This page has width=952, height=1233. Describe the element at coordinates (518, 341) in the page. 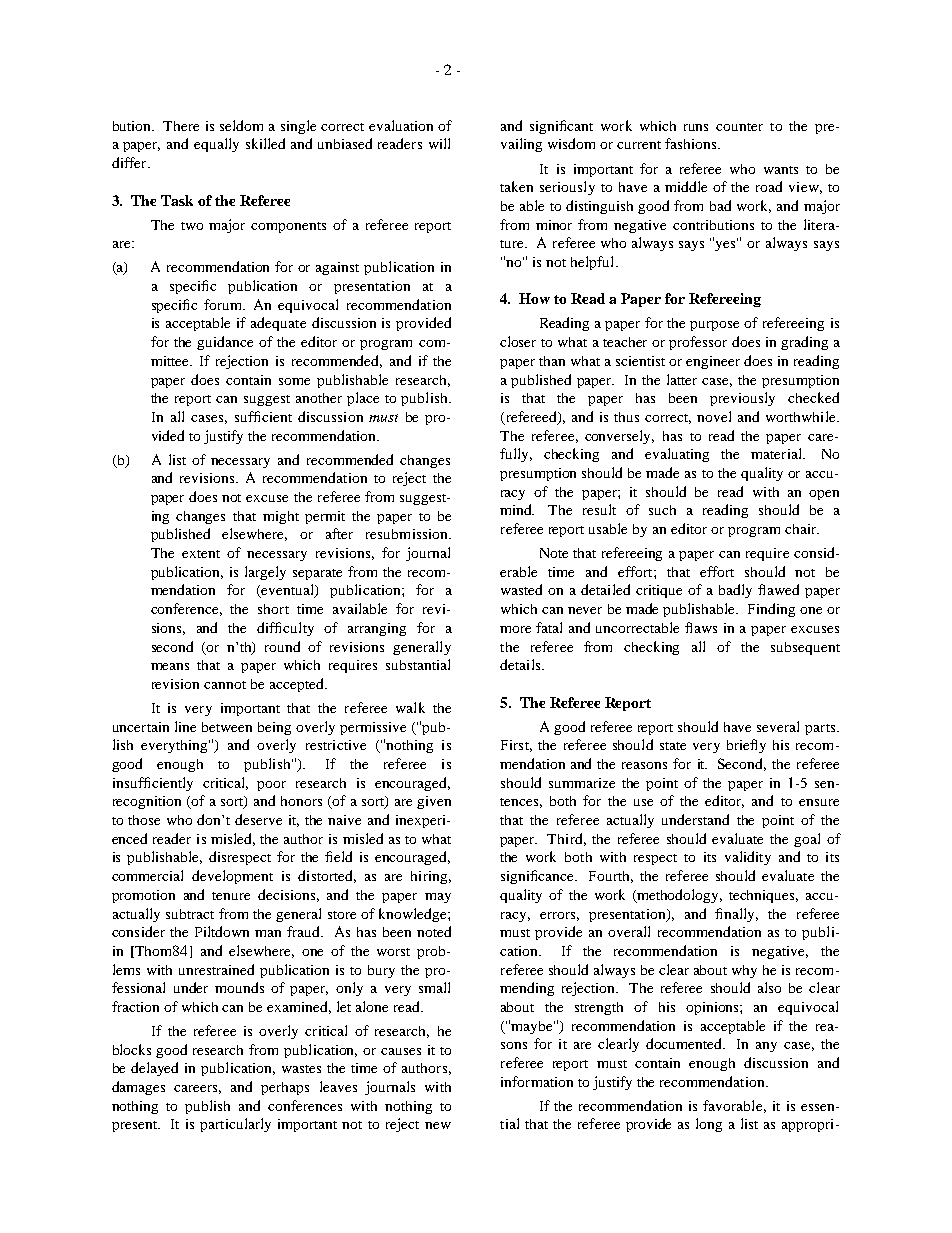

I see `closer` at that location.
